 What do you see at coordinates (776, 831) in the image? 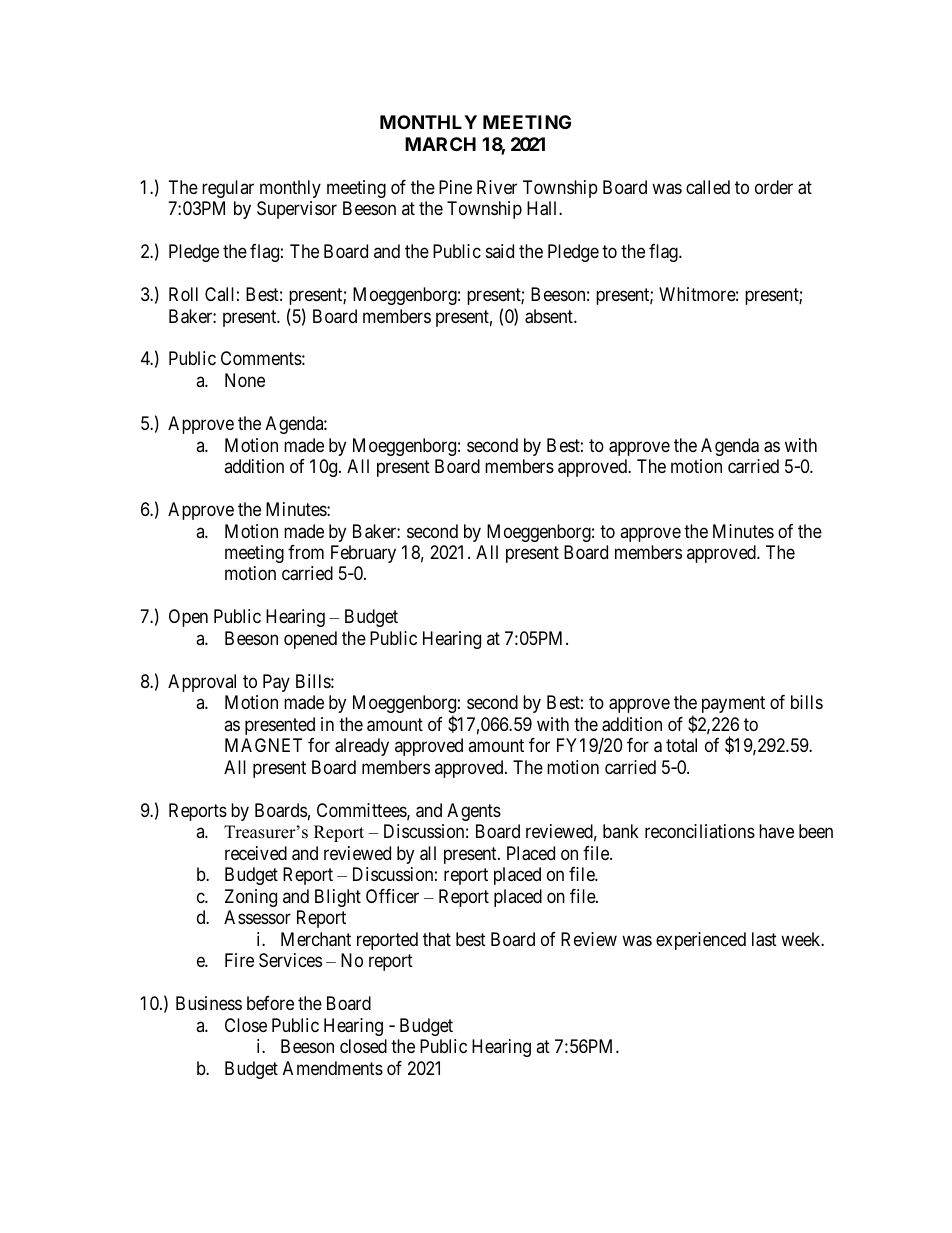
I see `have` at bounding box center [776, 831].
